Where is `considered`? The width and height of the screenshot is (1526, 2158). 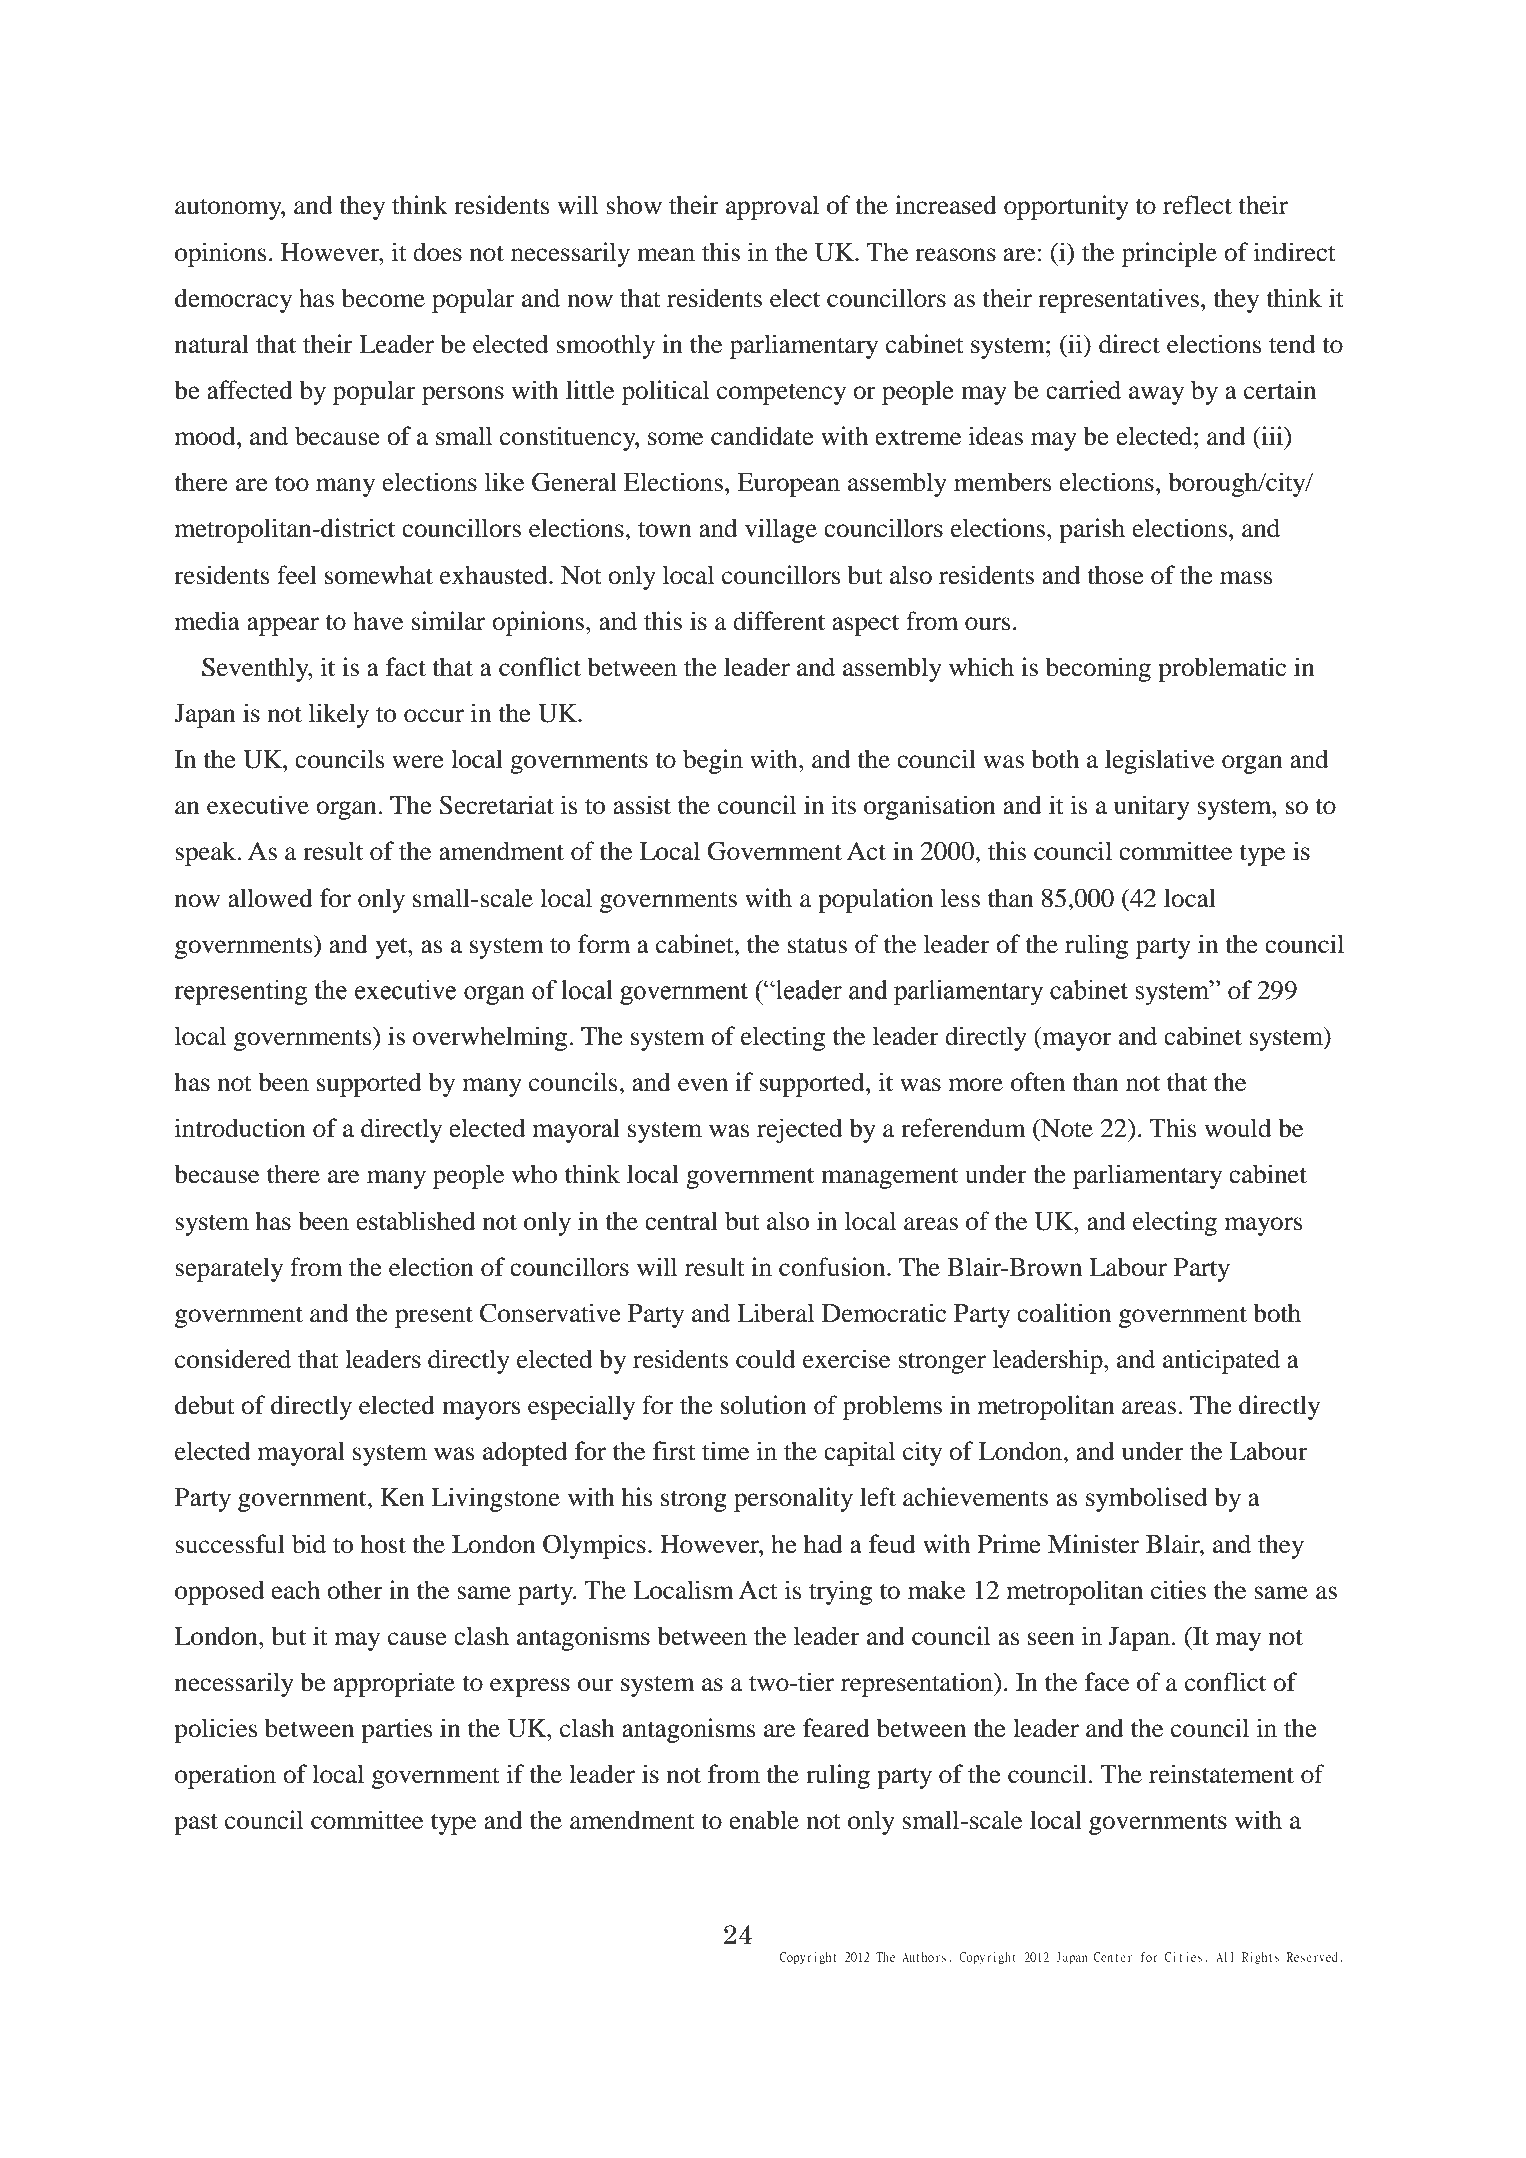
considered is located at coordinates (233, 1359).
